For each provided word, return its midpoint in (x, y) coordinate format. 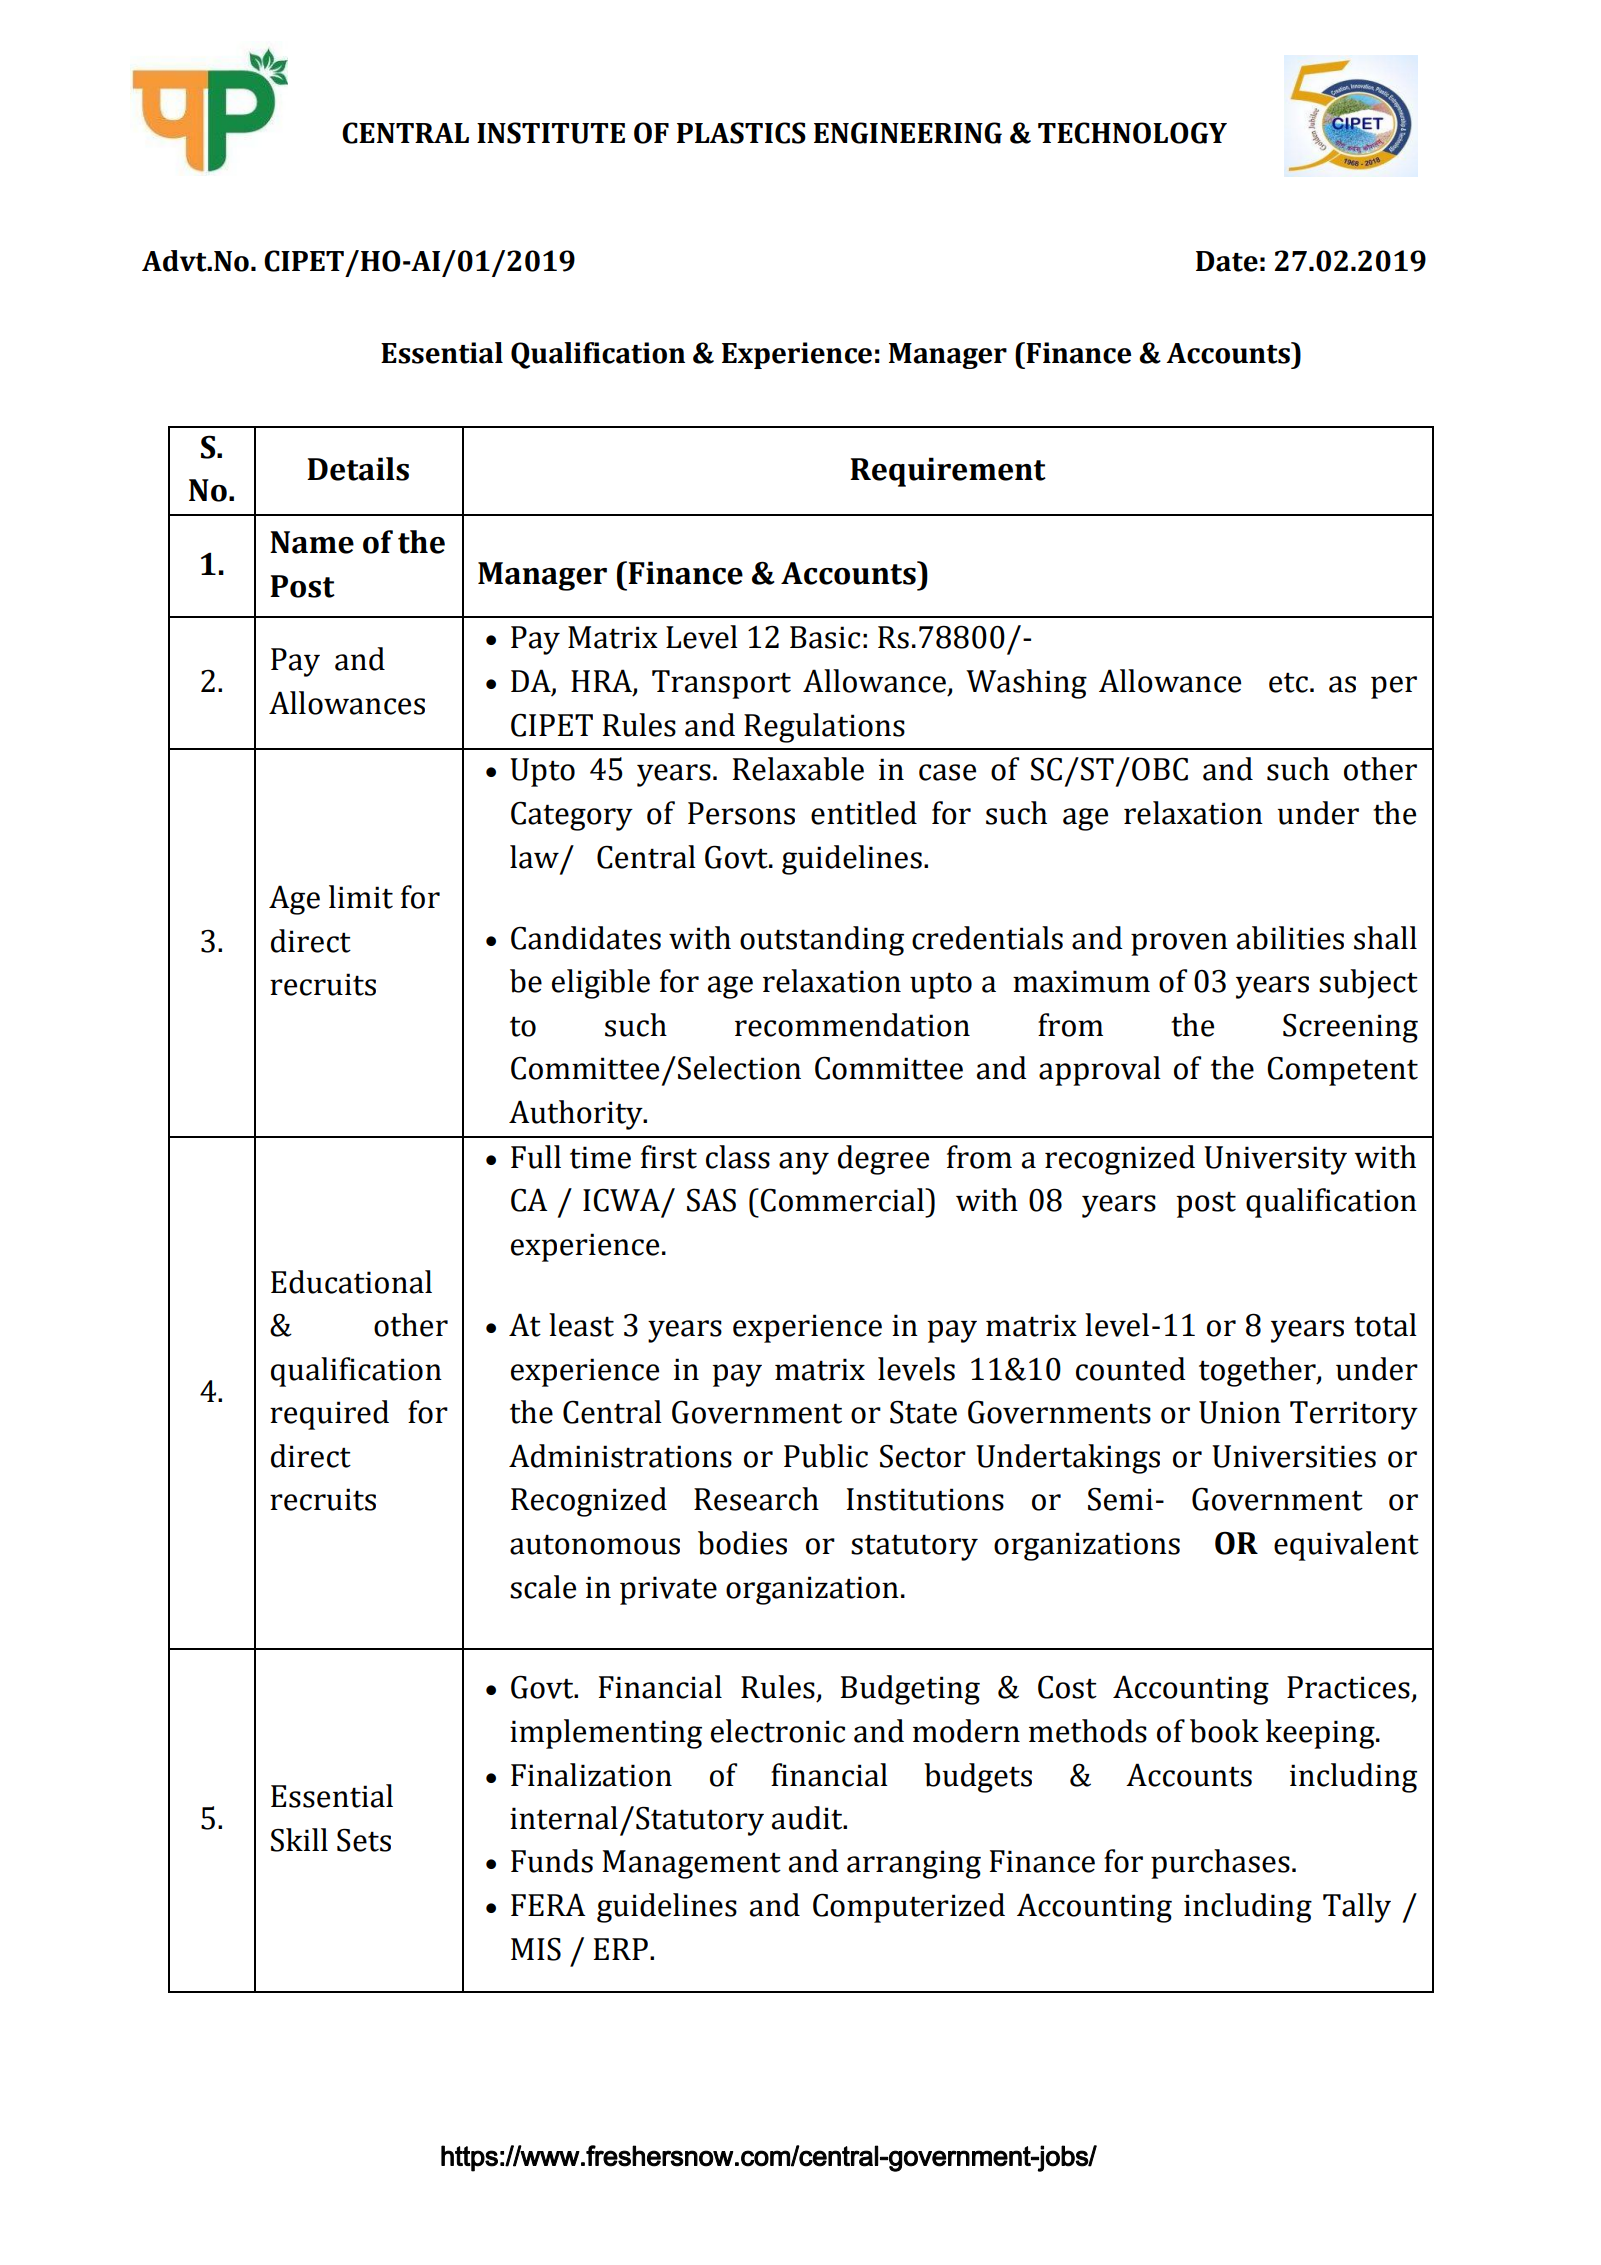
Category (572, 816)
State (923, 1412)
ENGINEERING (908, 133)
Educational (351, 1282)
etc (1288, 682)
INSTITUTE (551, 133)
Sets (364, 1840)
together (1258, 1372)
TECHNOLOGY (1132, 133)
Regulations (824, 728)
